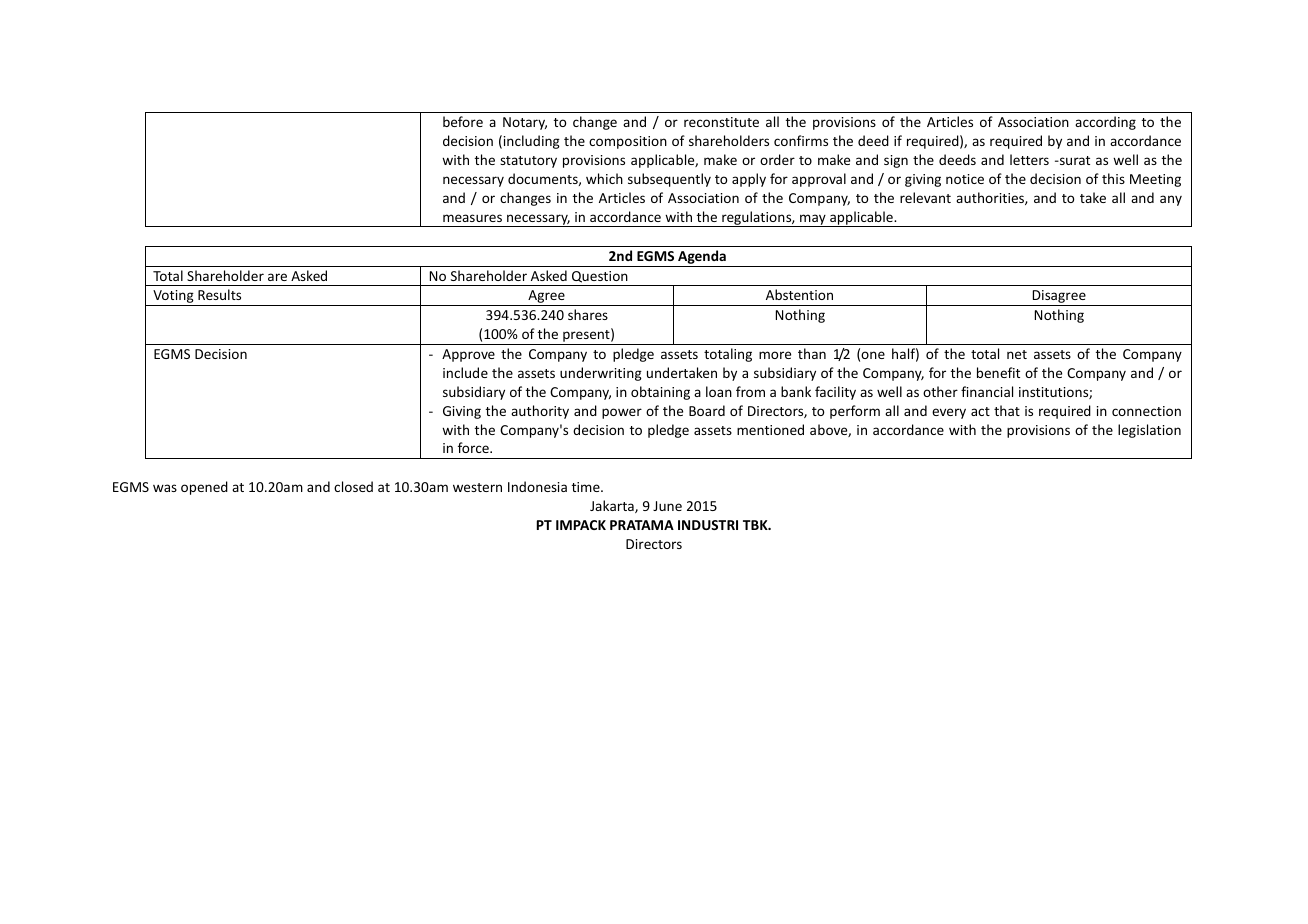 The width and height of the page is (1308, 924). Describe the element at coordinates (991, 198) in the page. I see `authorities` at that location.
